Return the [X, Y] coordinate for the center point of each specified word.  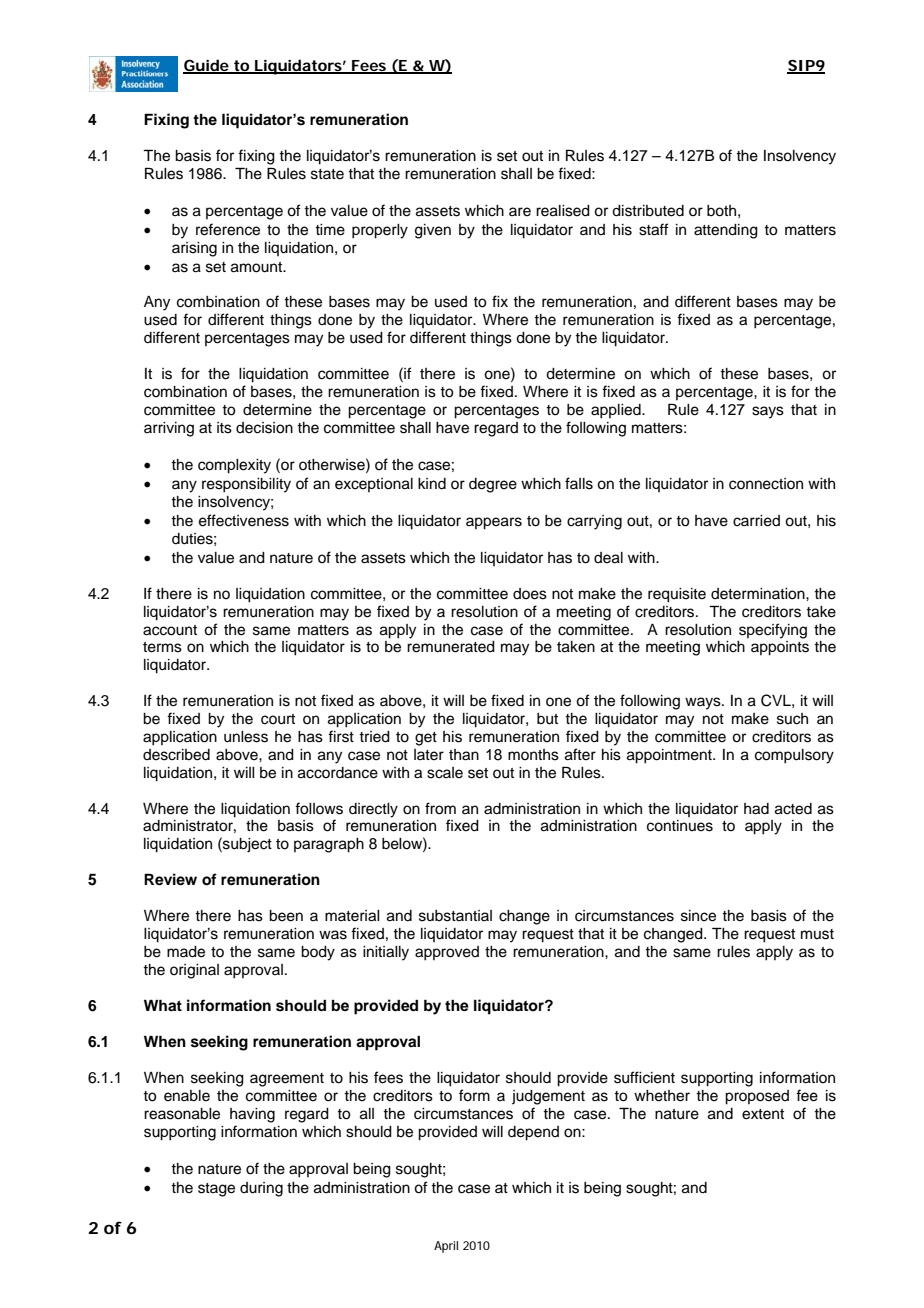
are [520, 212]
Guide [206, 66]
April [446, 1247]
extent [763, 1114]
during [261, 1189]
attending [726, 231]
